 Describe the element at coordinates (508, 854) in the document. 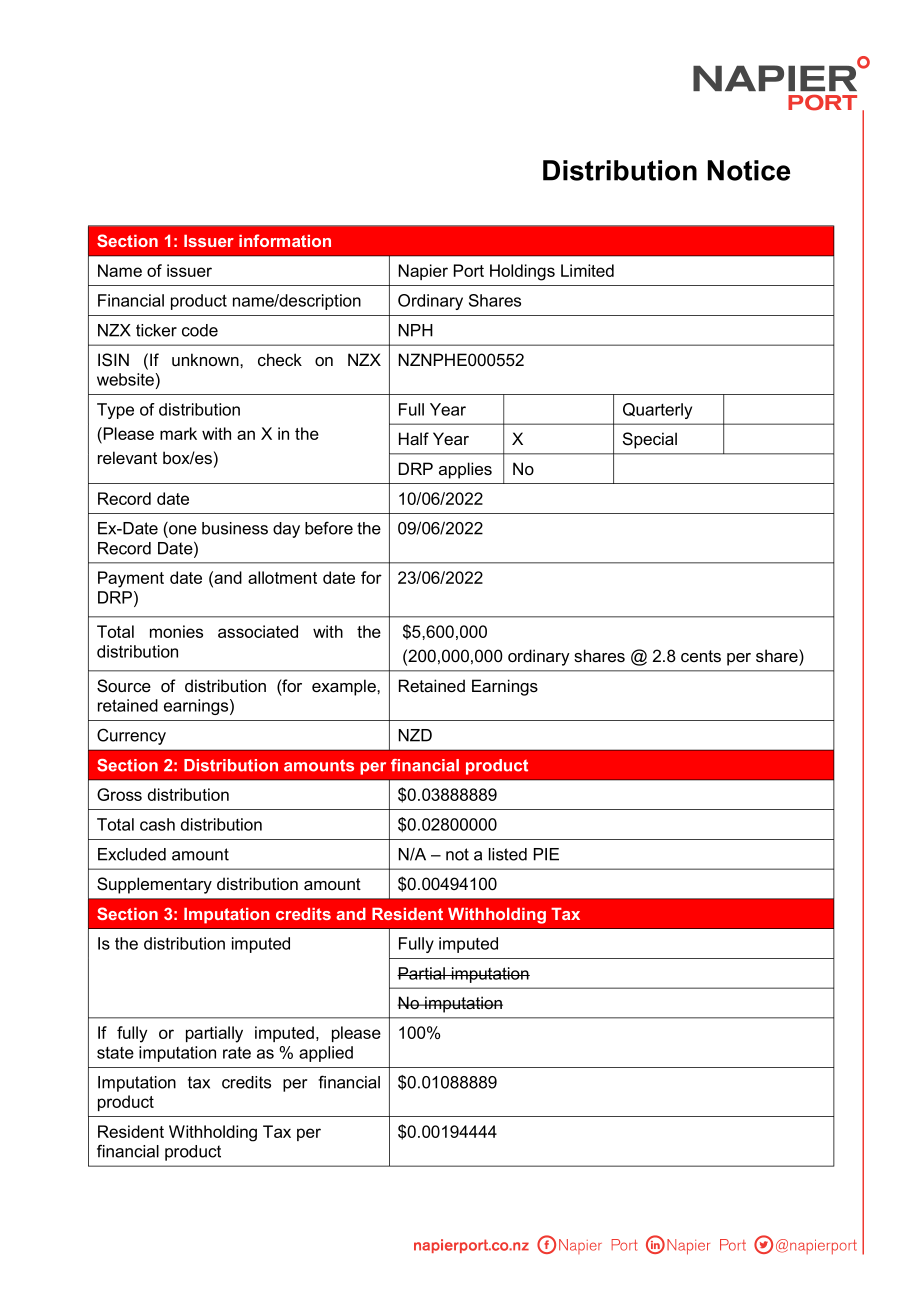

I see `listed` at that location.
